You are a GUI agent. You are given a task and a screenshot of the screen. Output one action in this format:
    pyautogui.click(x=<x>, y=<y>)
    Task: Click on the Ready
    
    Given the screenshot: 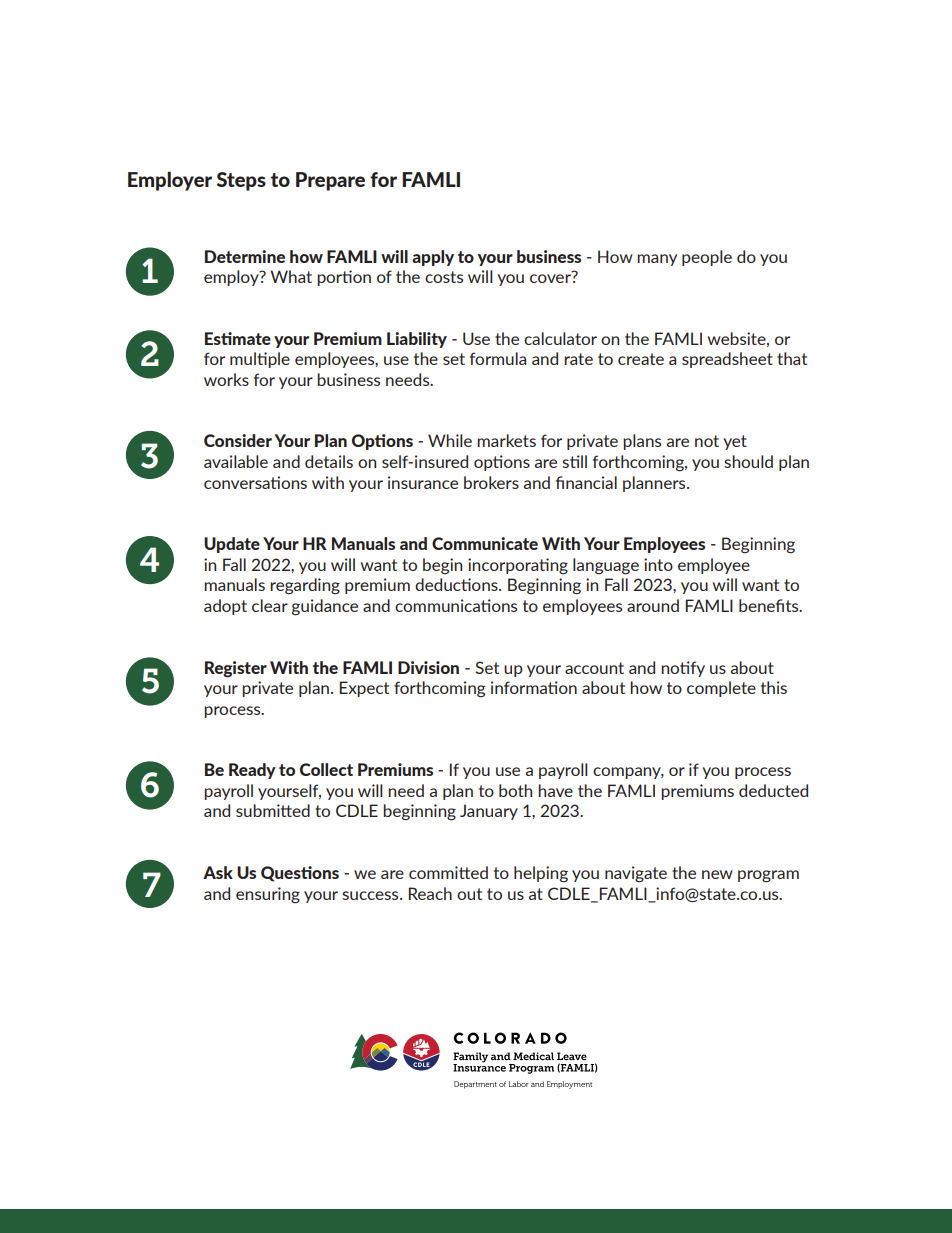 What is the action you would take?
    pyautogui.click(x=252, y=771)
